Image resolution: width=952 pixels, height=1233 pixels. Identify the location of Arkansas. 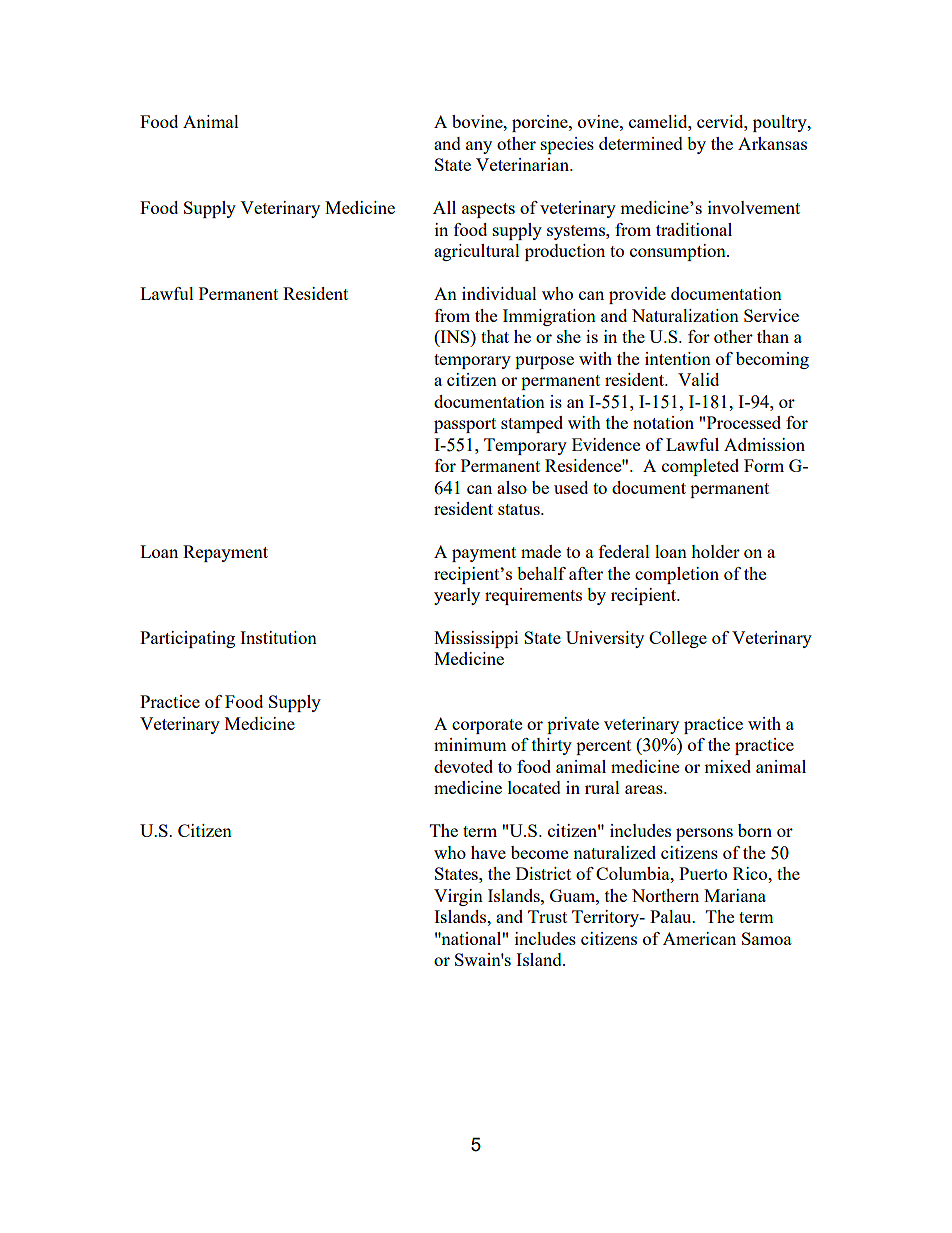
(772, 143).
